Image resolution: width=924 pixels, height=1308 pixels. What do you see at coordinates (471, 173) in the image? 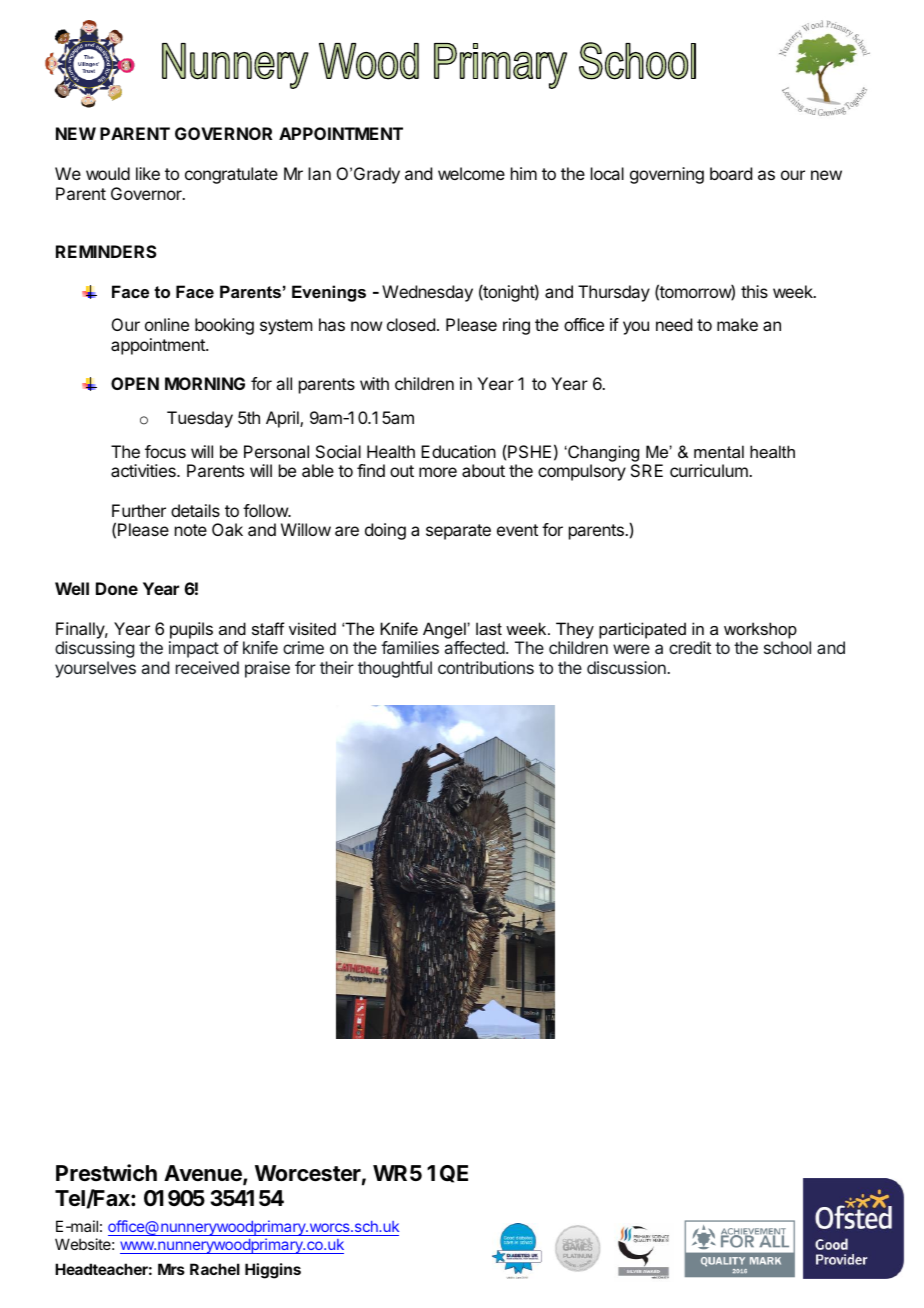
I see `welcome` at bounding box center [471, 173].
